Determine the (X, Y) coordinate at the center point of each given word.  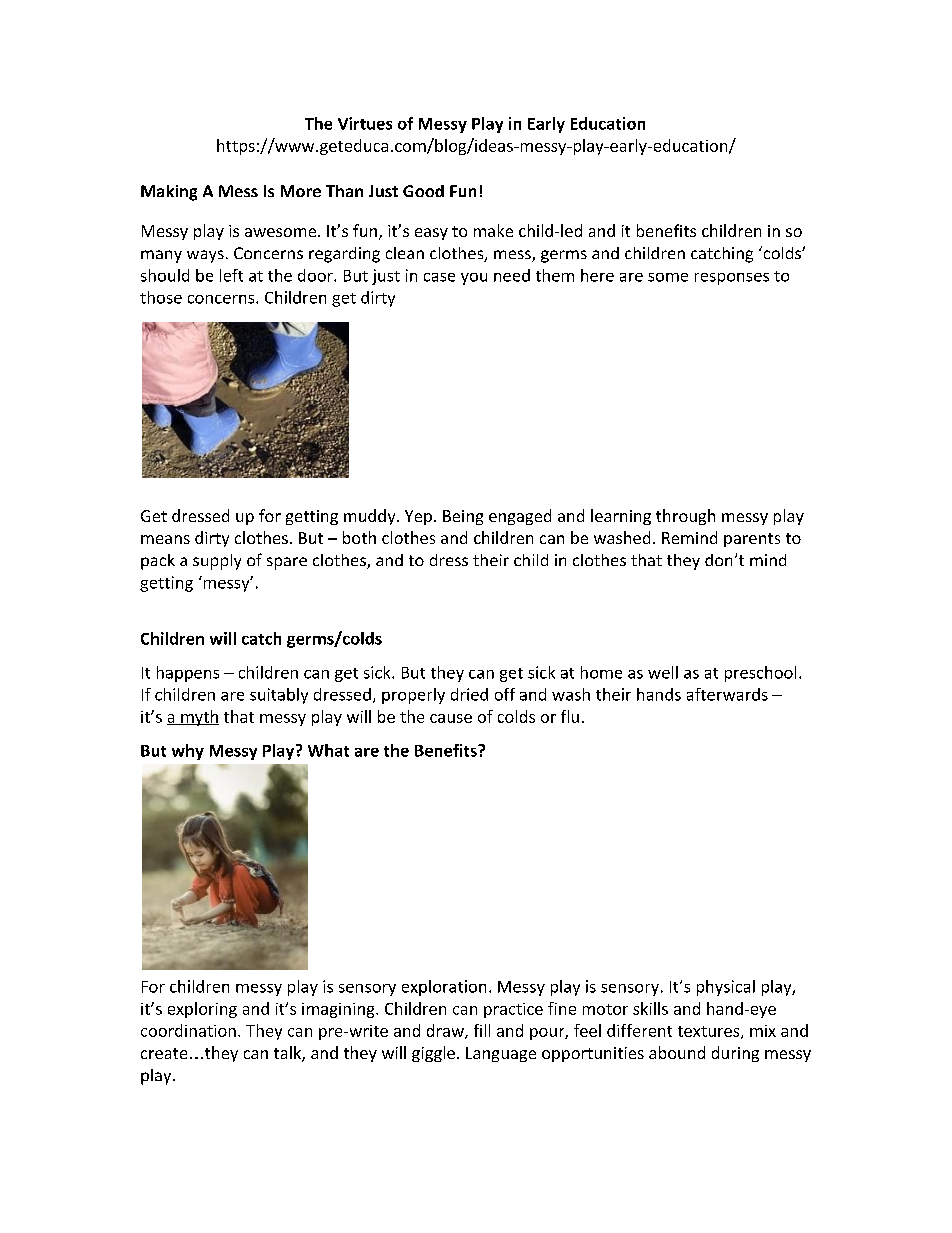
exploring (202, 1010)
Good (423, 191)
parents (752, 540)
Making (169, 193)
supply (217, 562)
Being (463, 517)
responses (732, 279)
